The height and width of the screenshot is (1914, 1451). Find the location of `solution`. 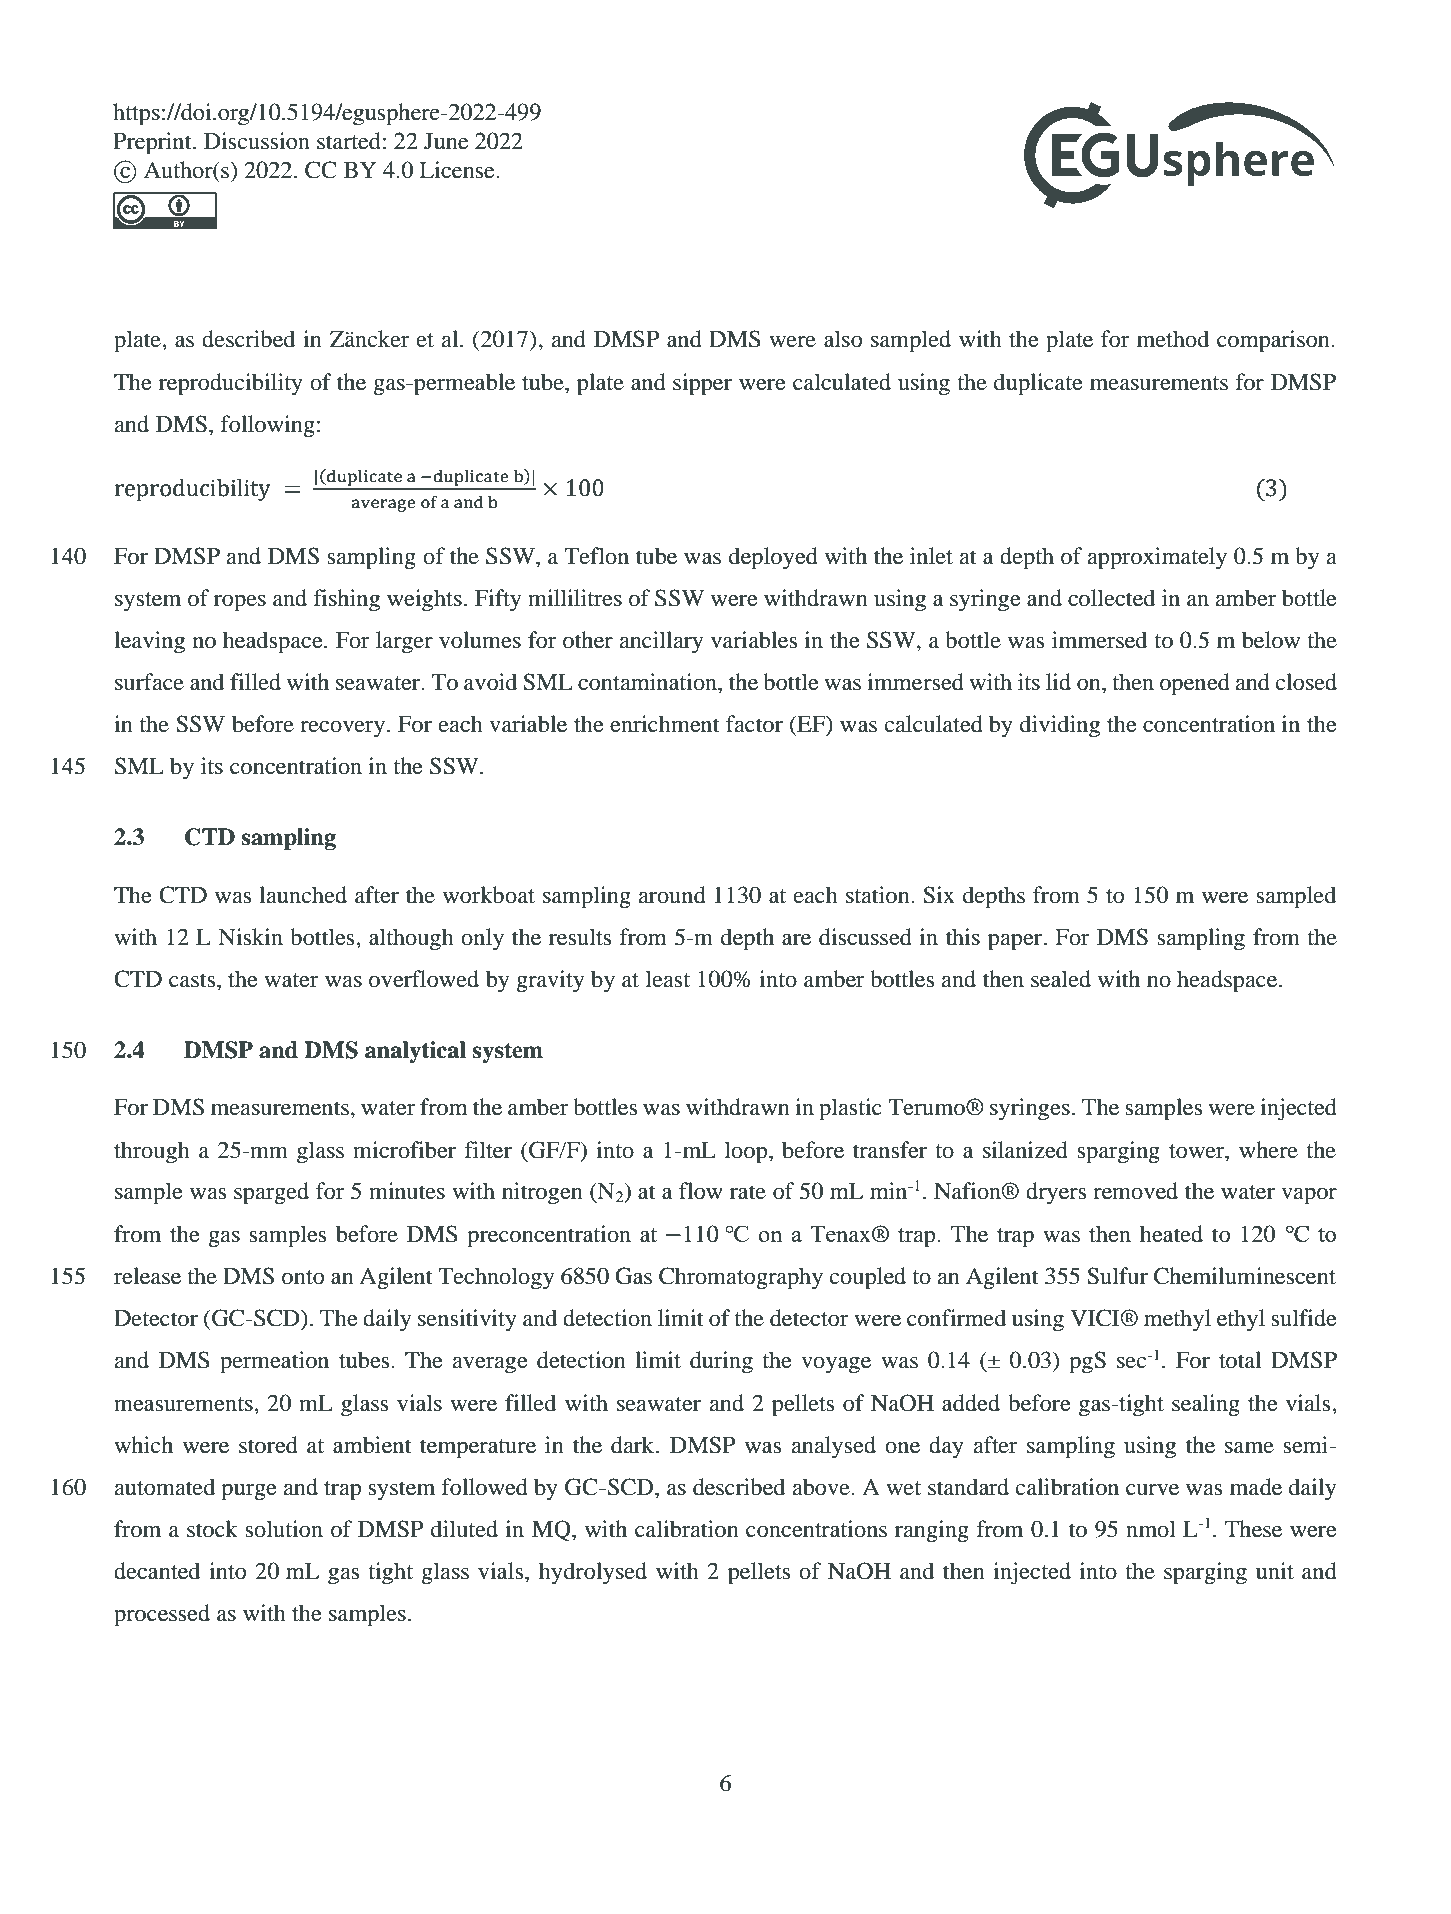

solution is located at coordinates (284, 1529).
